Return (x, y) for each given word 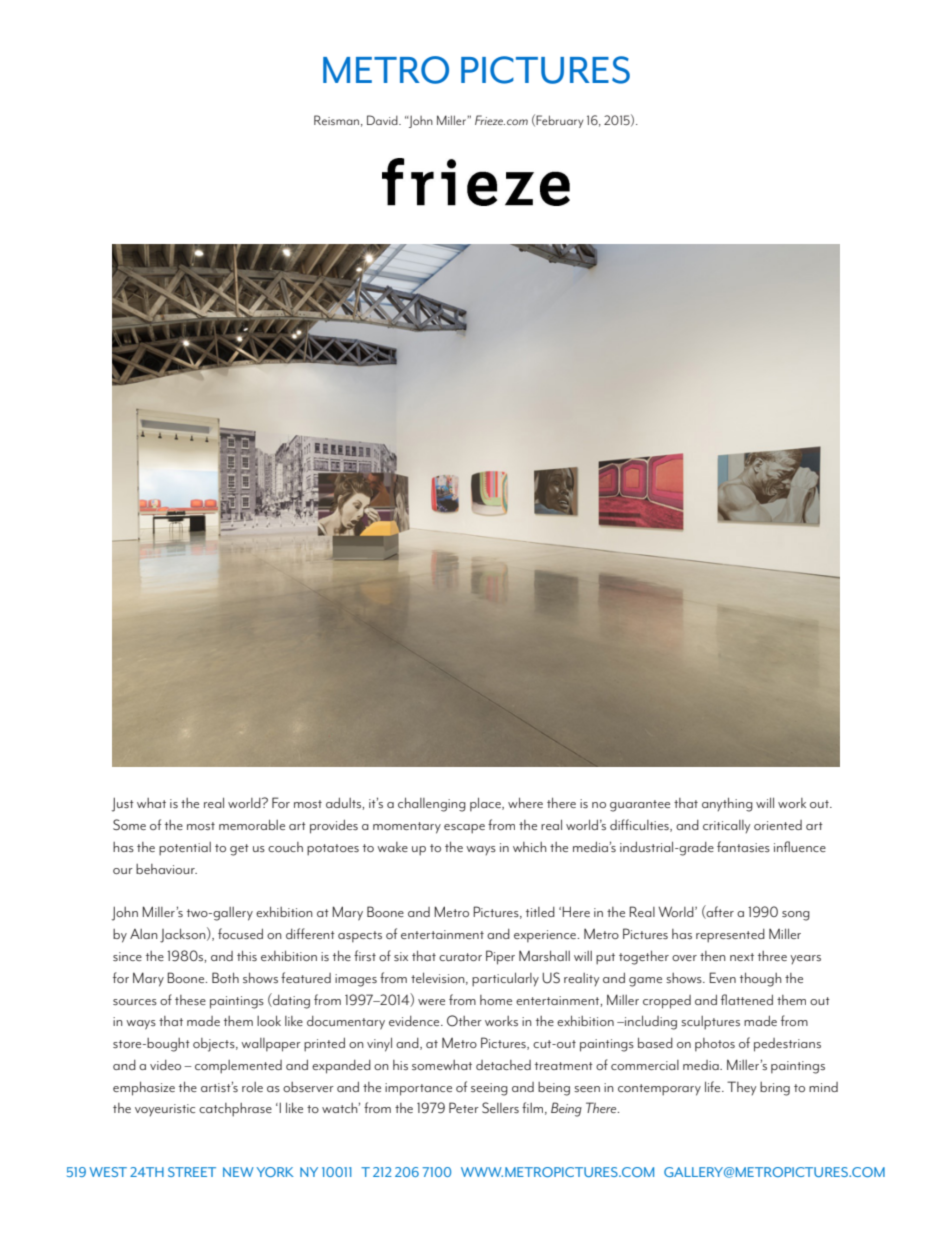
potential (185, 849)
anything (727, 804)
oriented (778, 825)
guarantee (640, 806)
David (383, 120)
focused (240, 933)
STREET (192, 1172)
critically (726, 826)
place (486, 804)
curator (460, 957)
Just (123, 804)
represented (730, 936)
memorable (252, 824)
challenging (432, 804)
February (560, 121)
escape (464, 829)
